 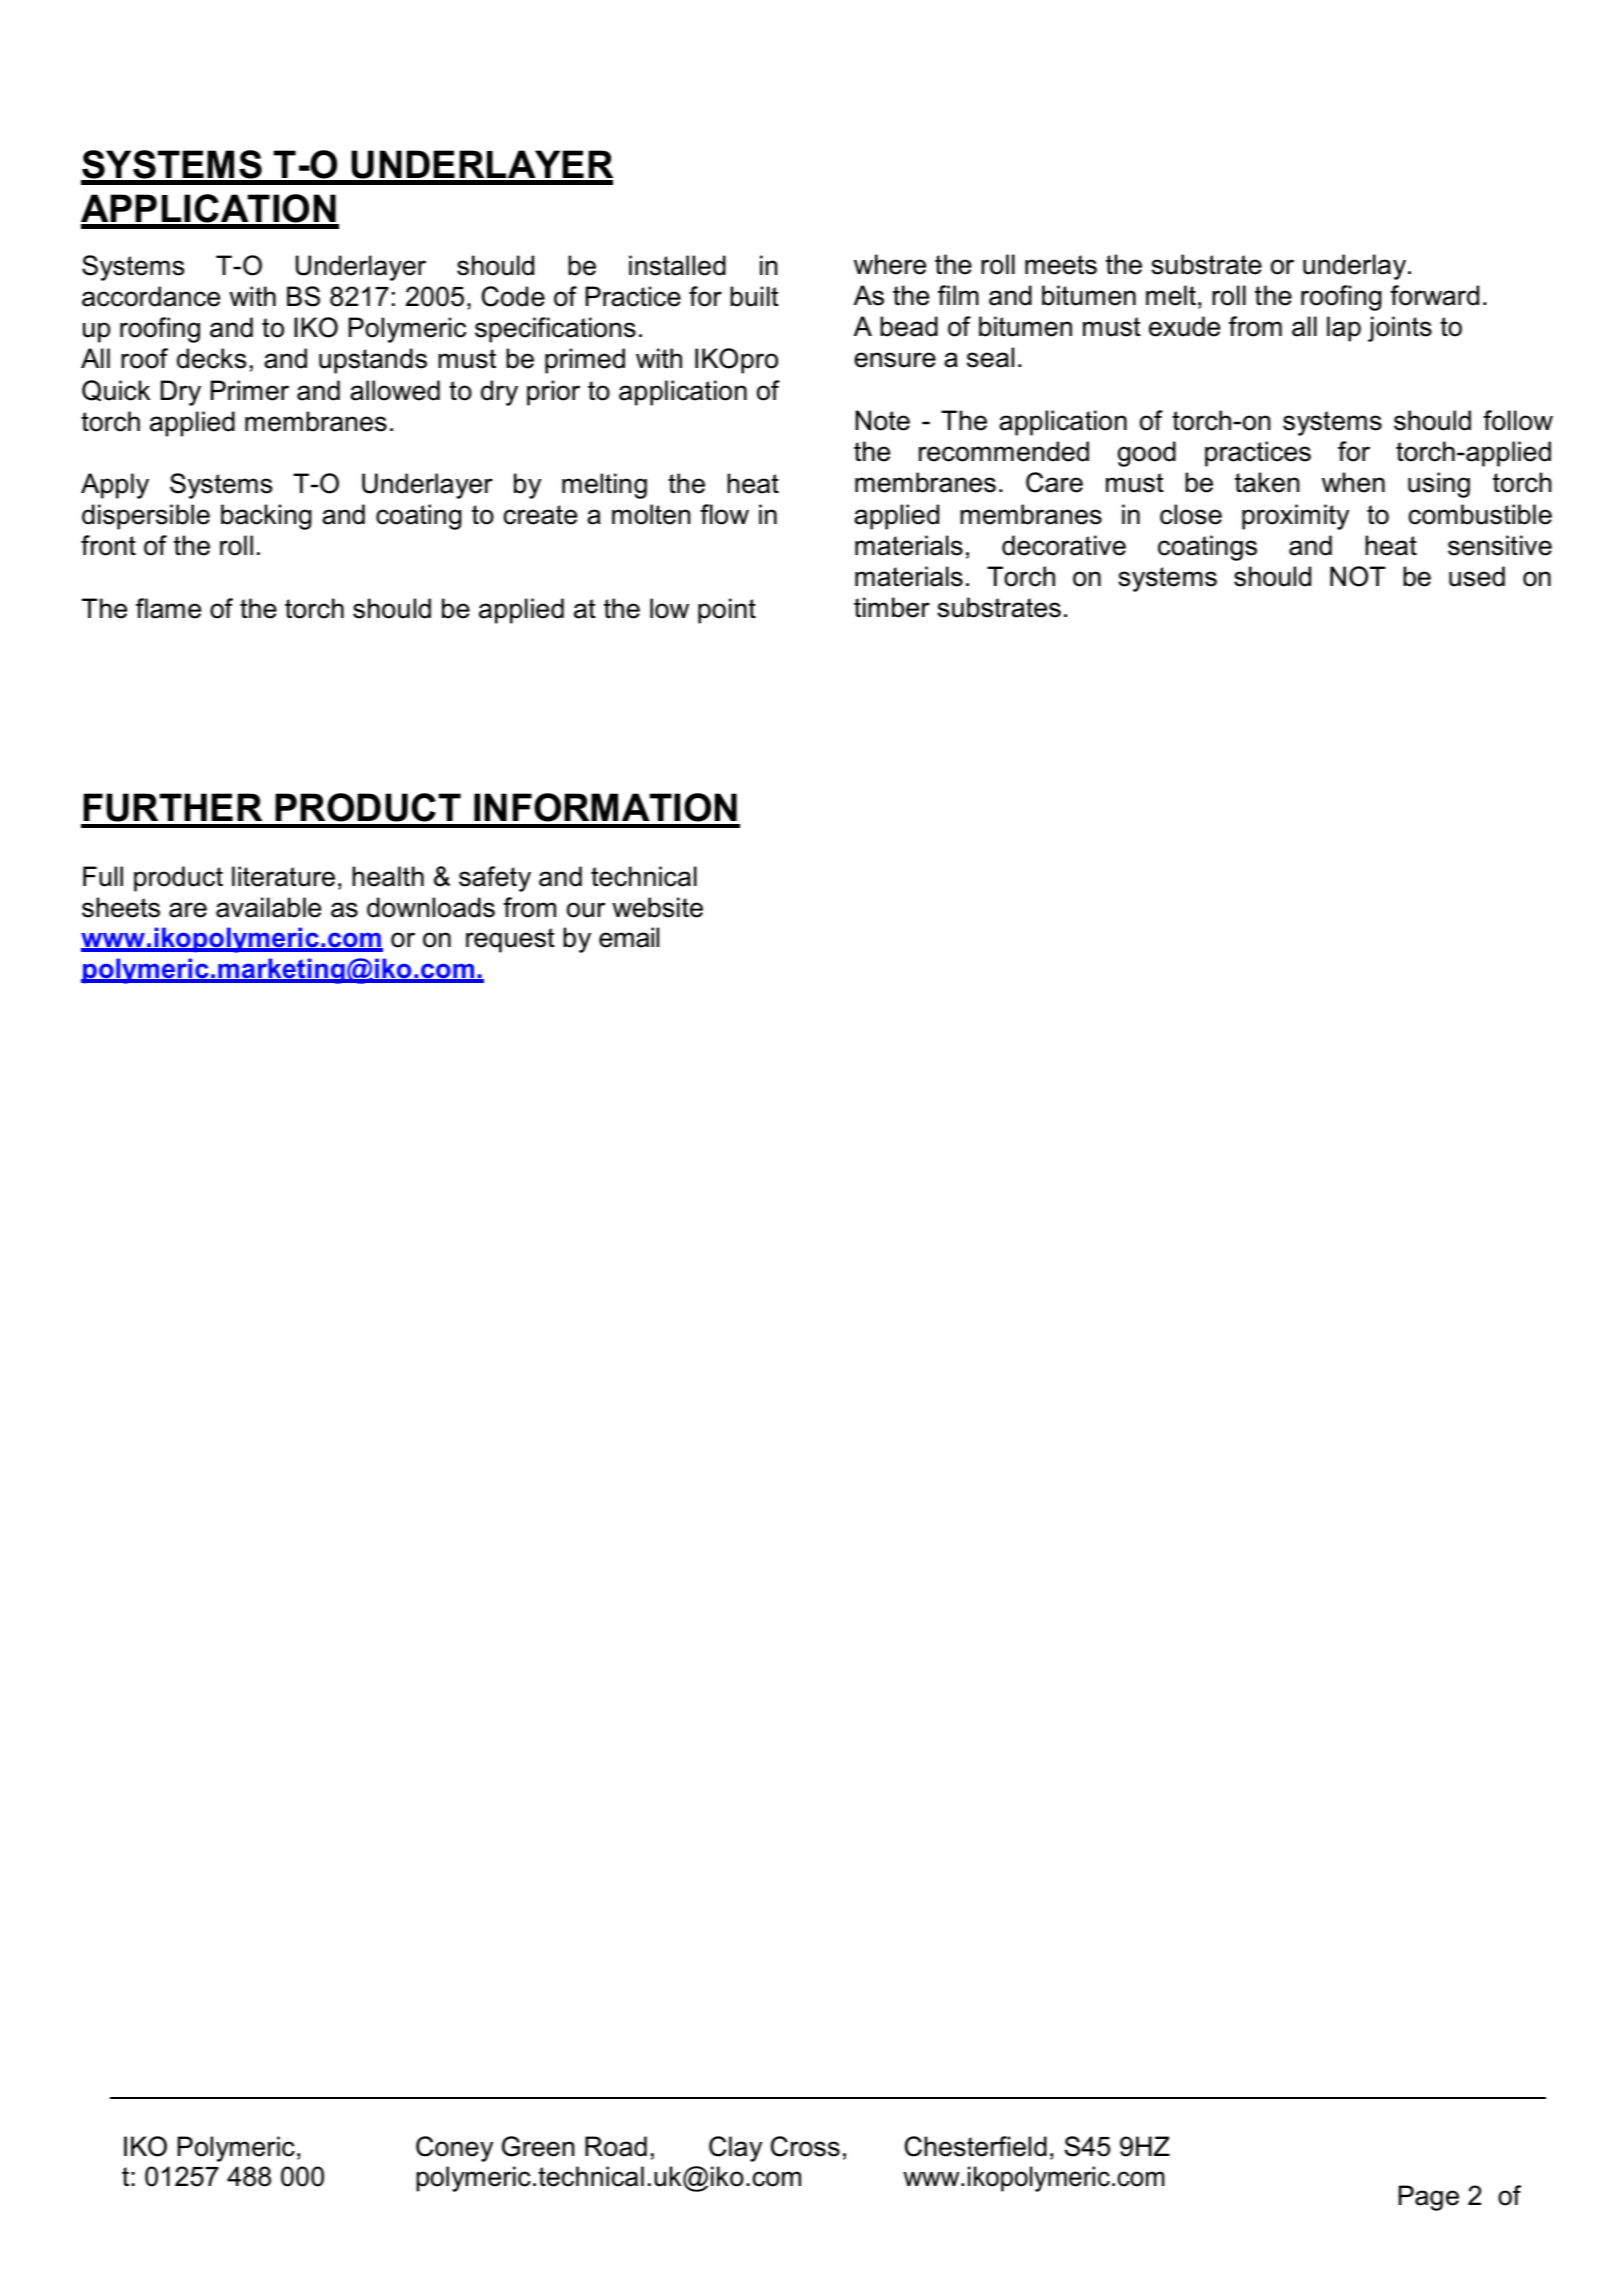 What do you see at coordinates (586, 910) in the screenshot?
I see `our` at bounding box center [586, 910].
